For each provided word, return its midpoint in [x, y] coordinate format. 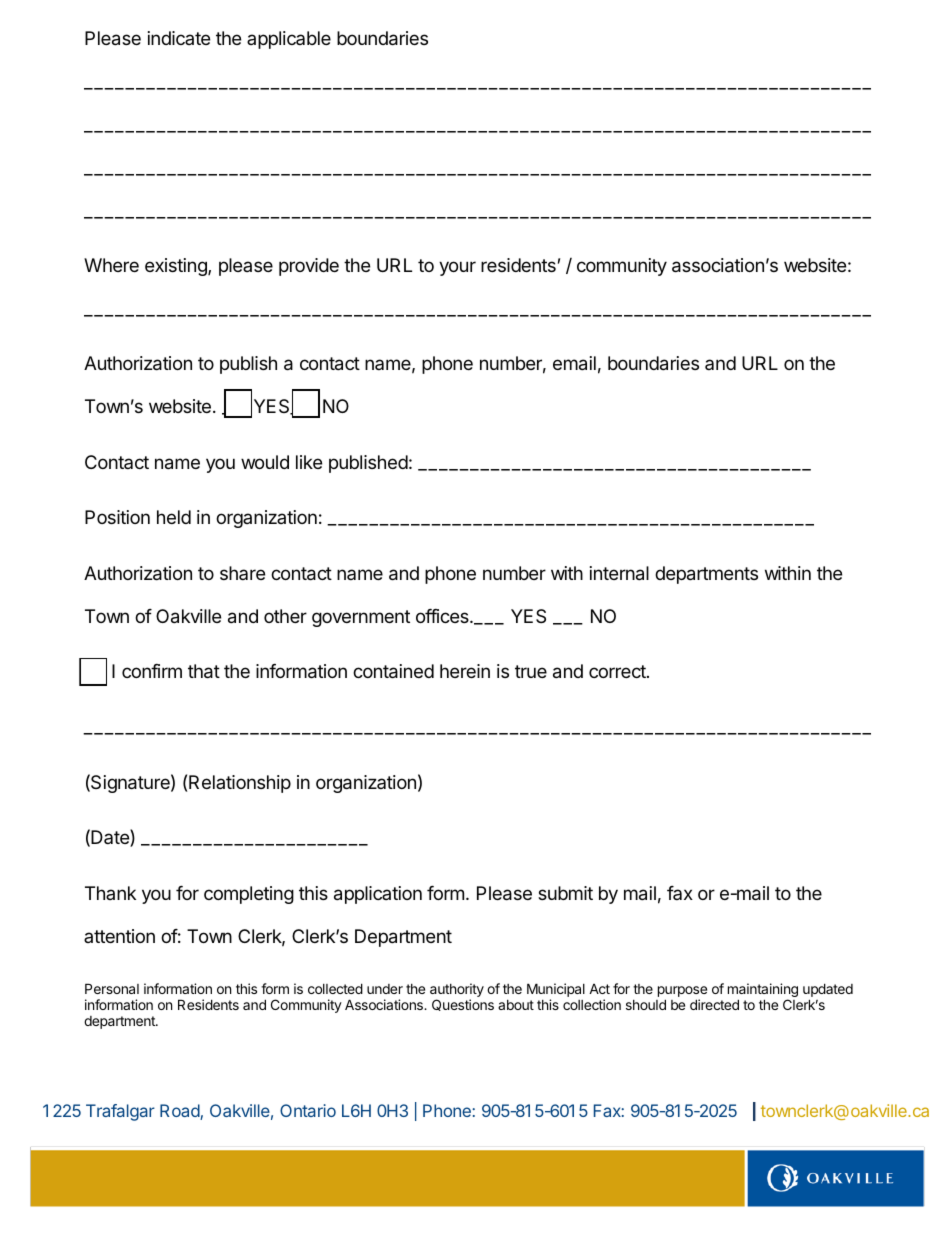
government [361, 618]
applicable [289, 40]
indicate [179, 38]
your [457, 268]
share [242, 573]
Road [180, 1112]
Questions [463, 1005]
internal [619, 573]
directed [714, 1004]
